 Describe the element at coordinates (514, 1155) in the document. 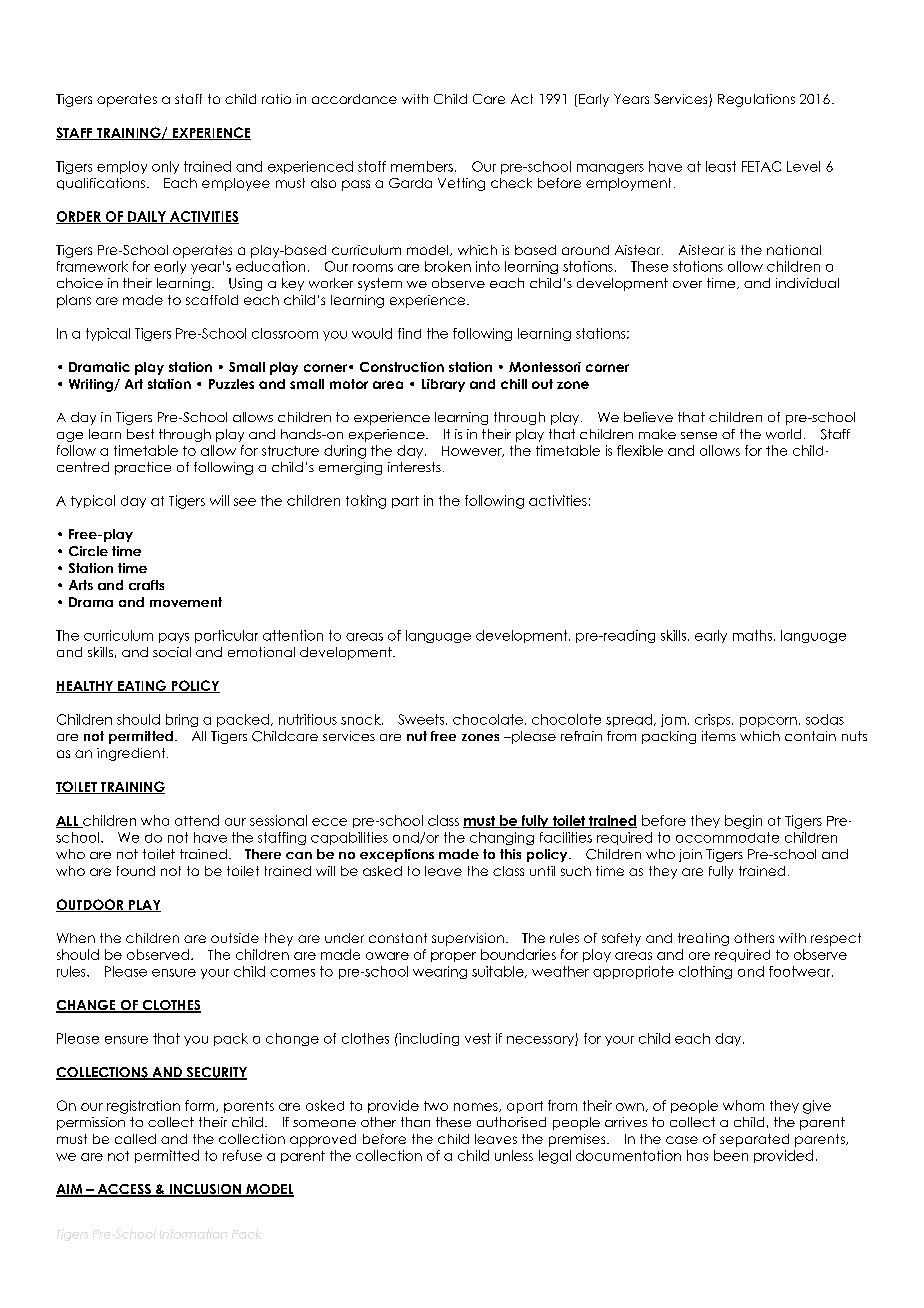

I see `unless` at that location.
